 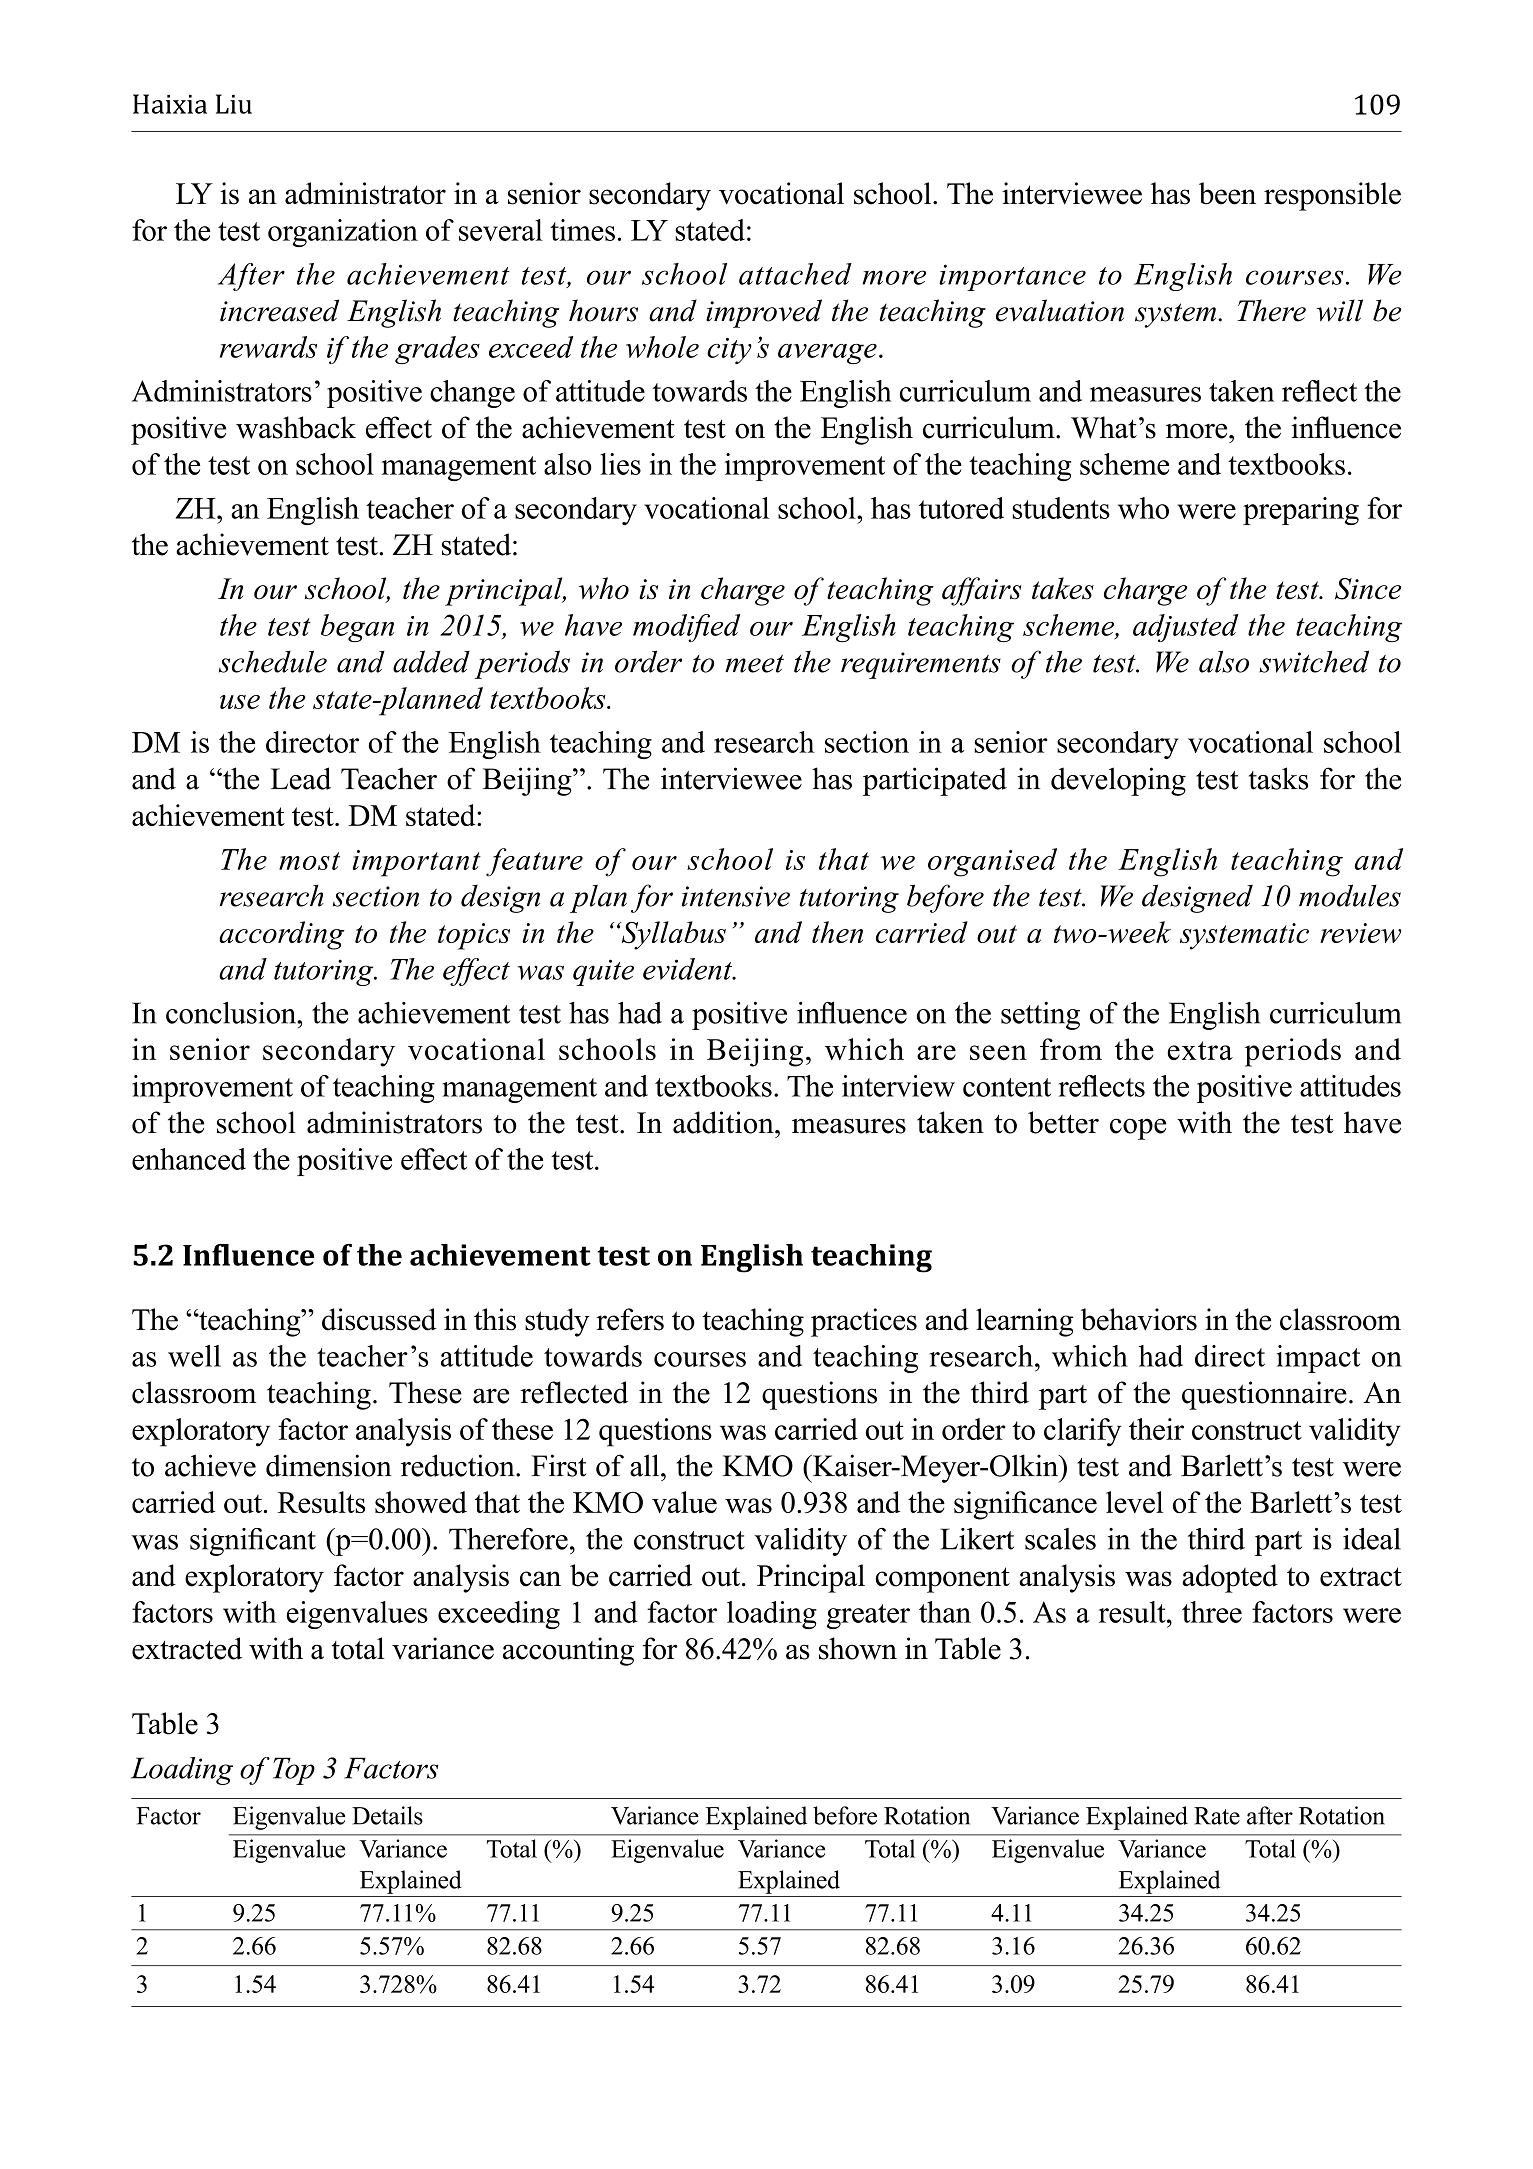 What do you see at coordinates (357, 628) in the page?
I see `began` at bounding box center [357, 628].
